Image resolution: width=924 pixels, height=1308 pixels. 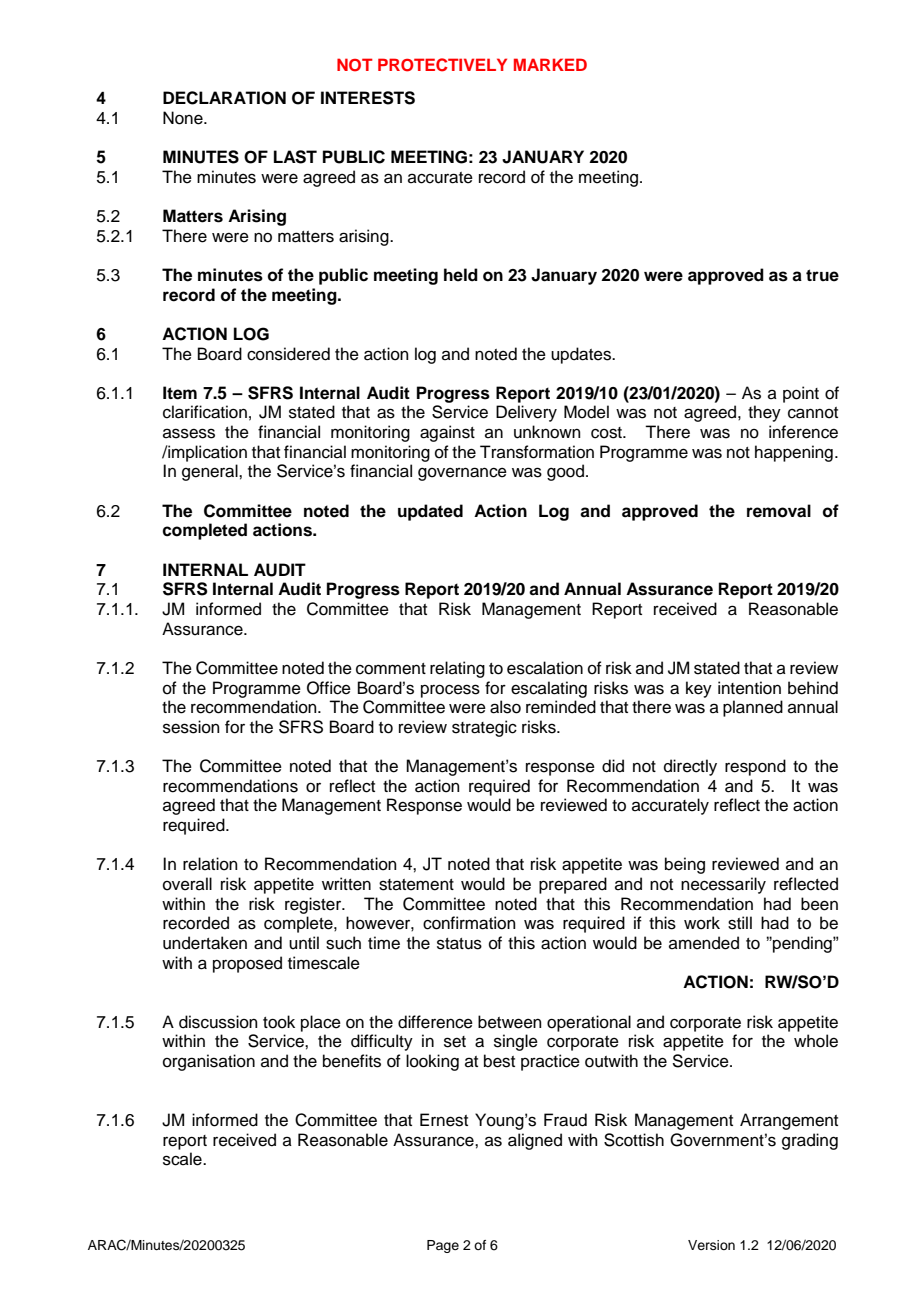 What do you see at coordinates (469, 923) in the document?
I see `confirmation` at bounding box center [469, 923].
